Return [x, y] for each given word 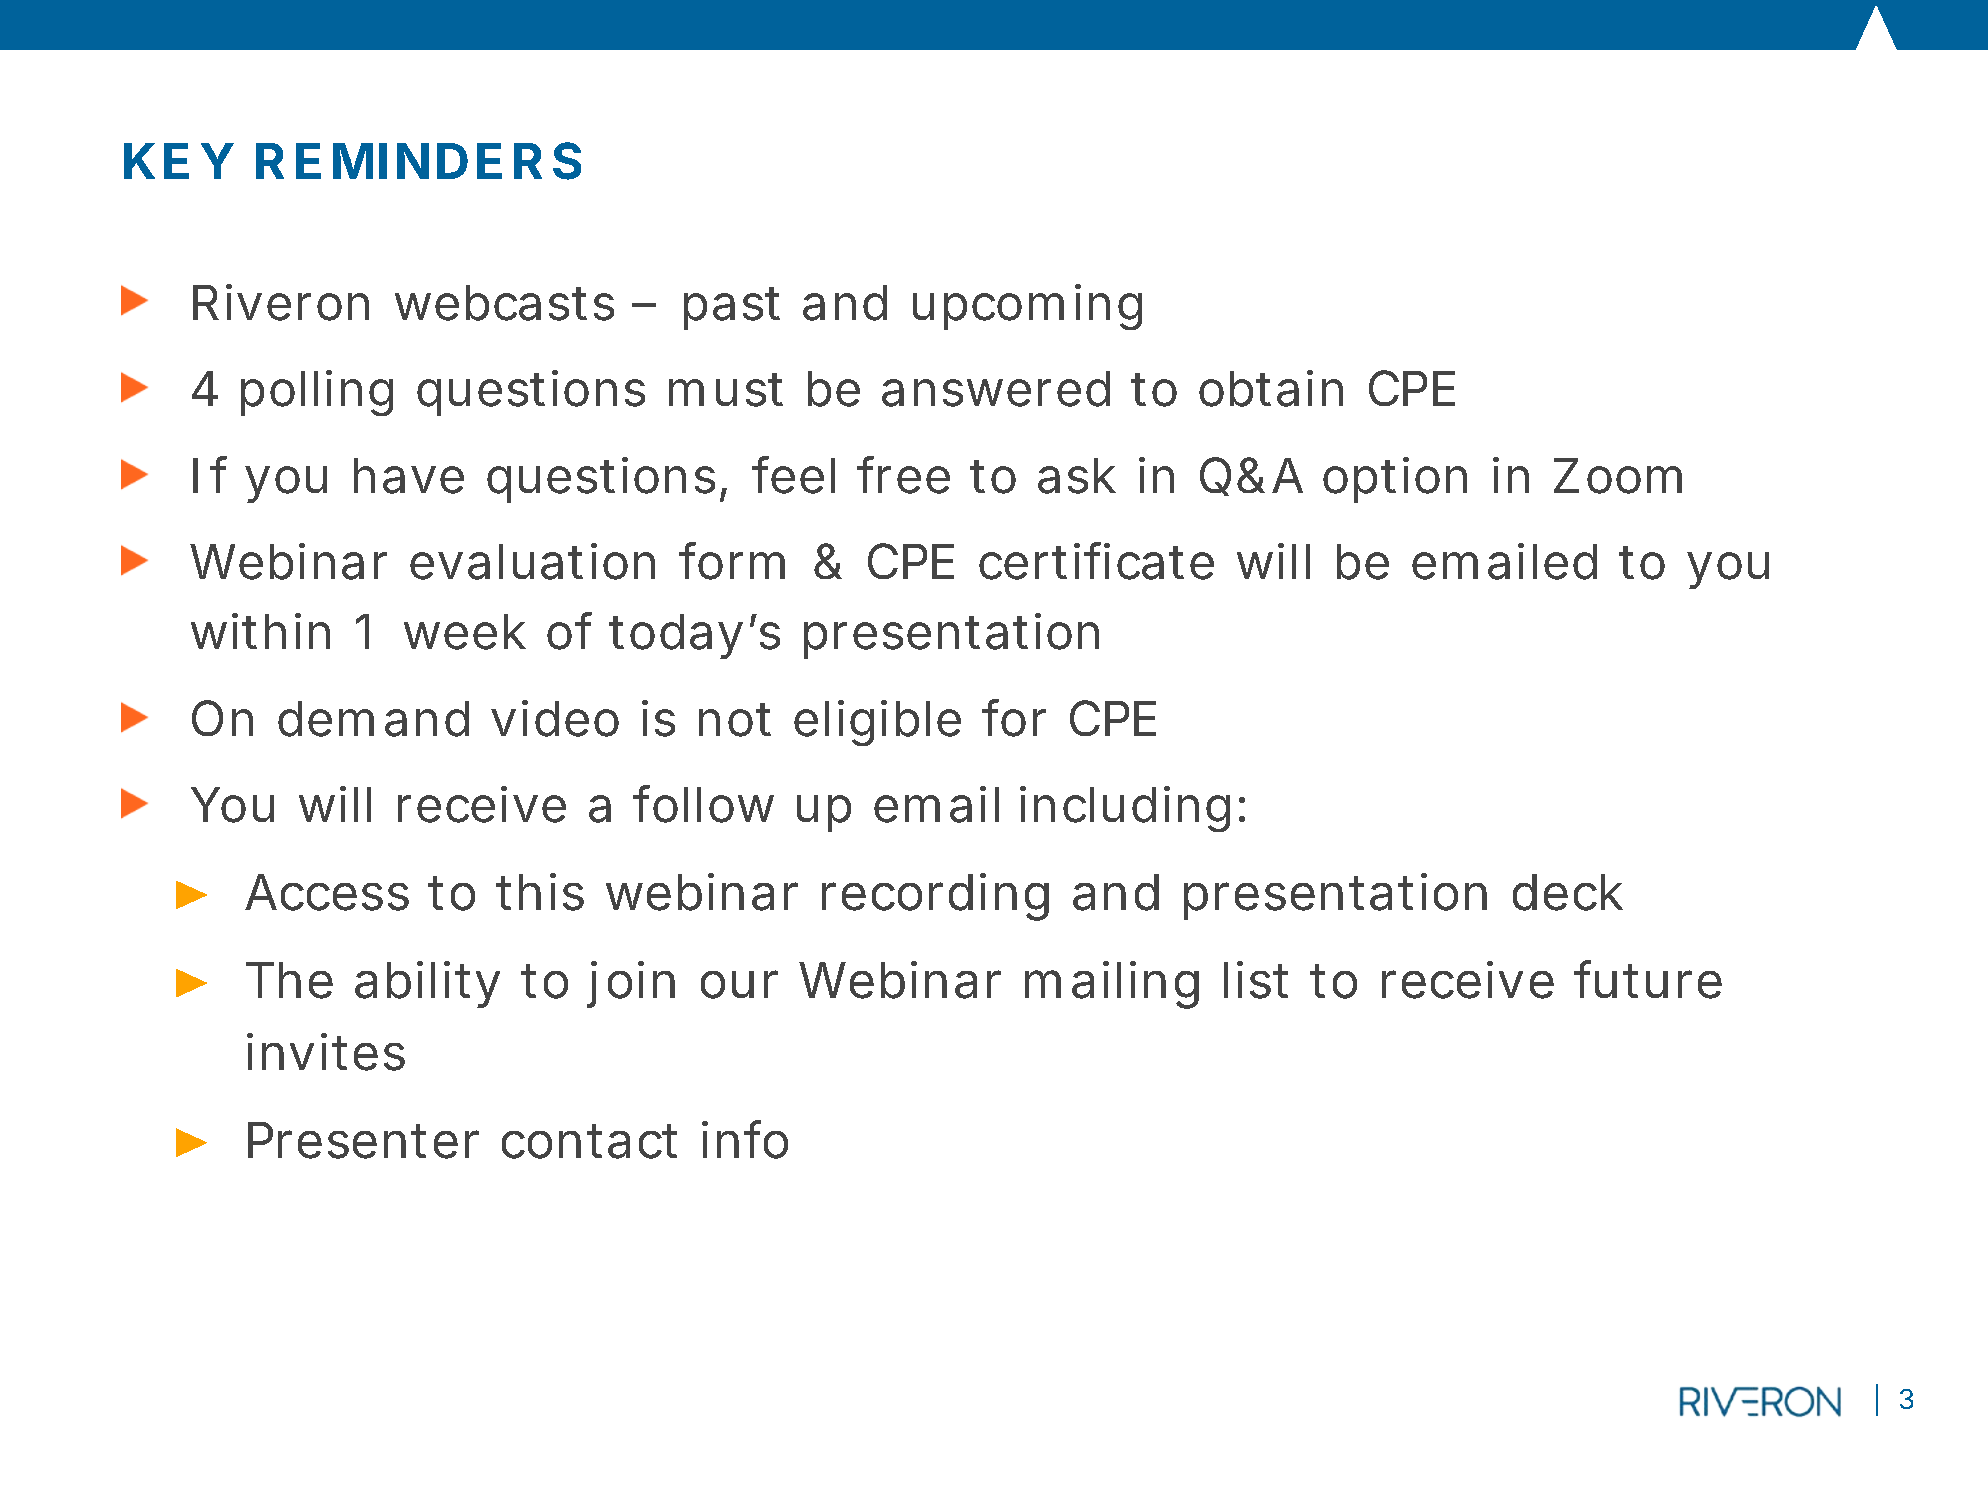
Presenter [363, 1140]
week [465, 632]
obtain [1271, 388]
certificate [1096, 561]
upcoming [1027, 307]
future [1648, 980]
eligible [877, 723]
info [745, 1139]
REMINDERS [418, 161]
